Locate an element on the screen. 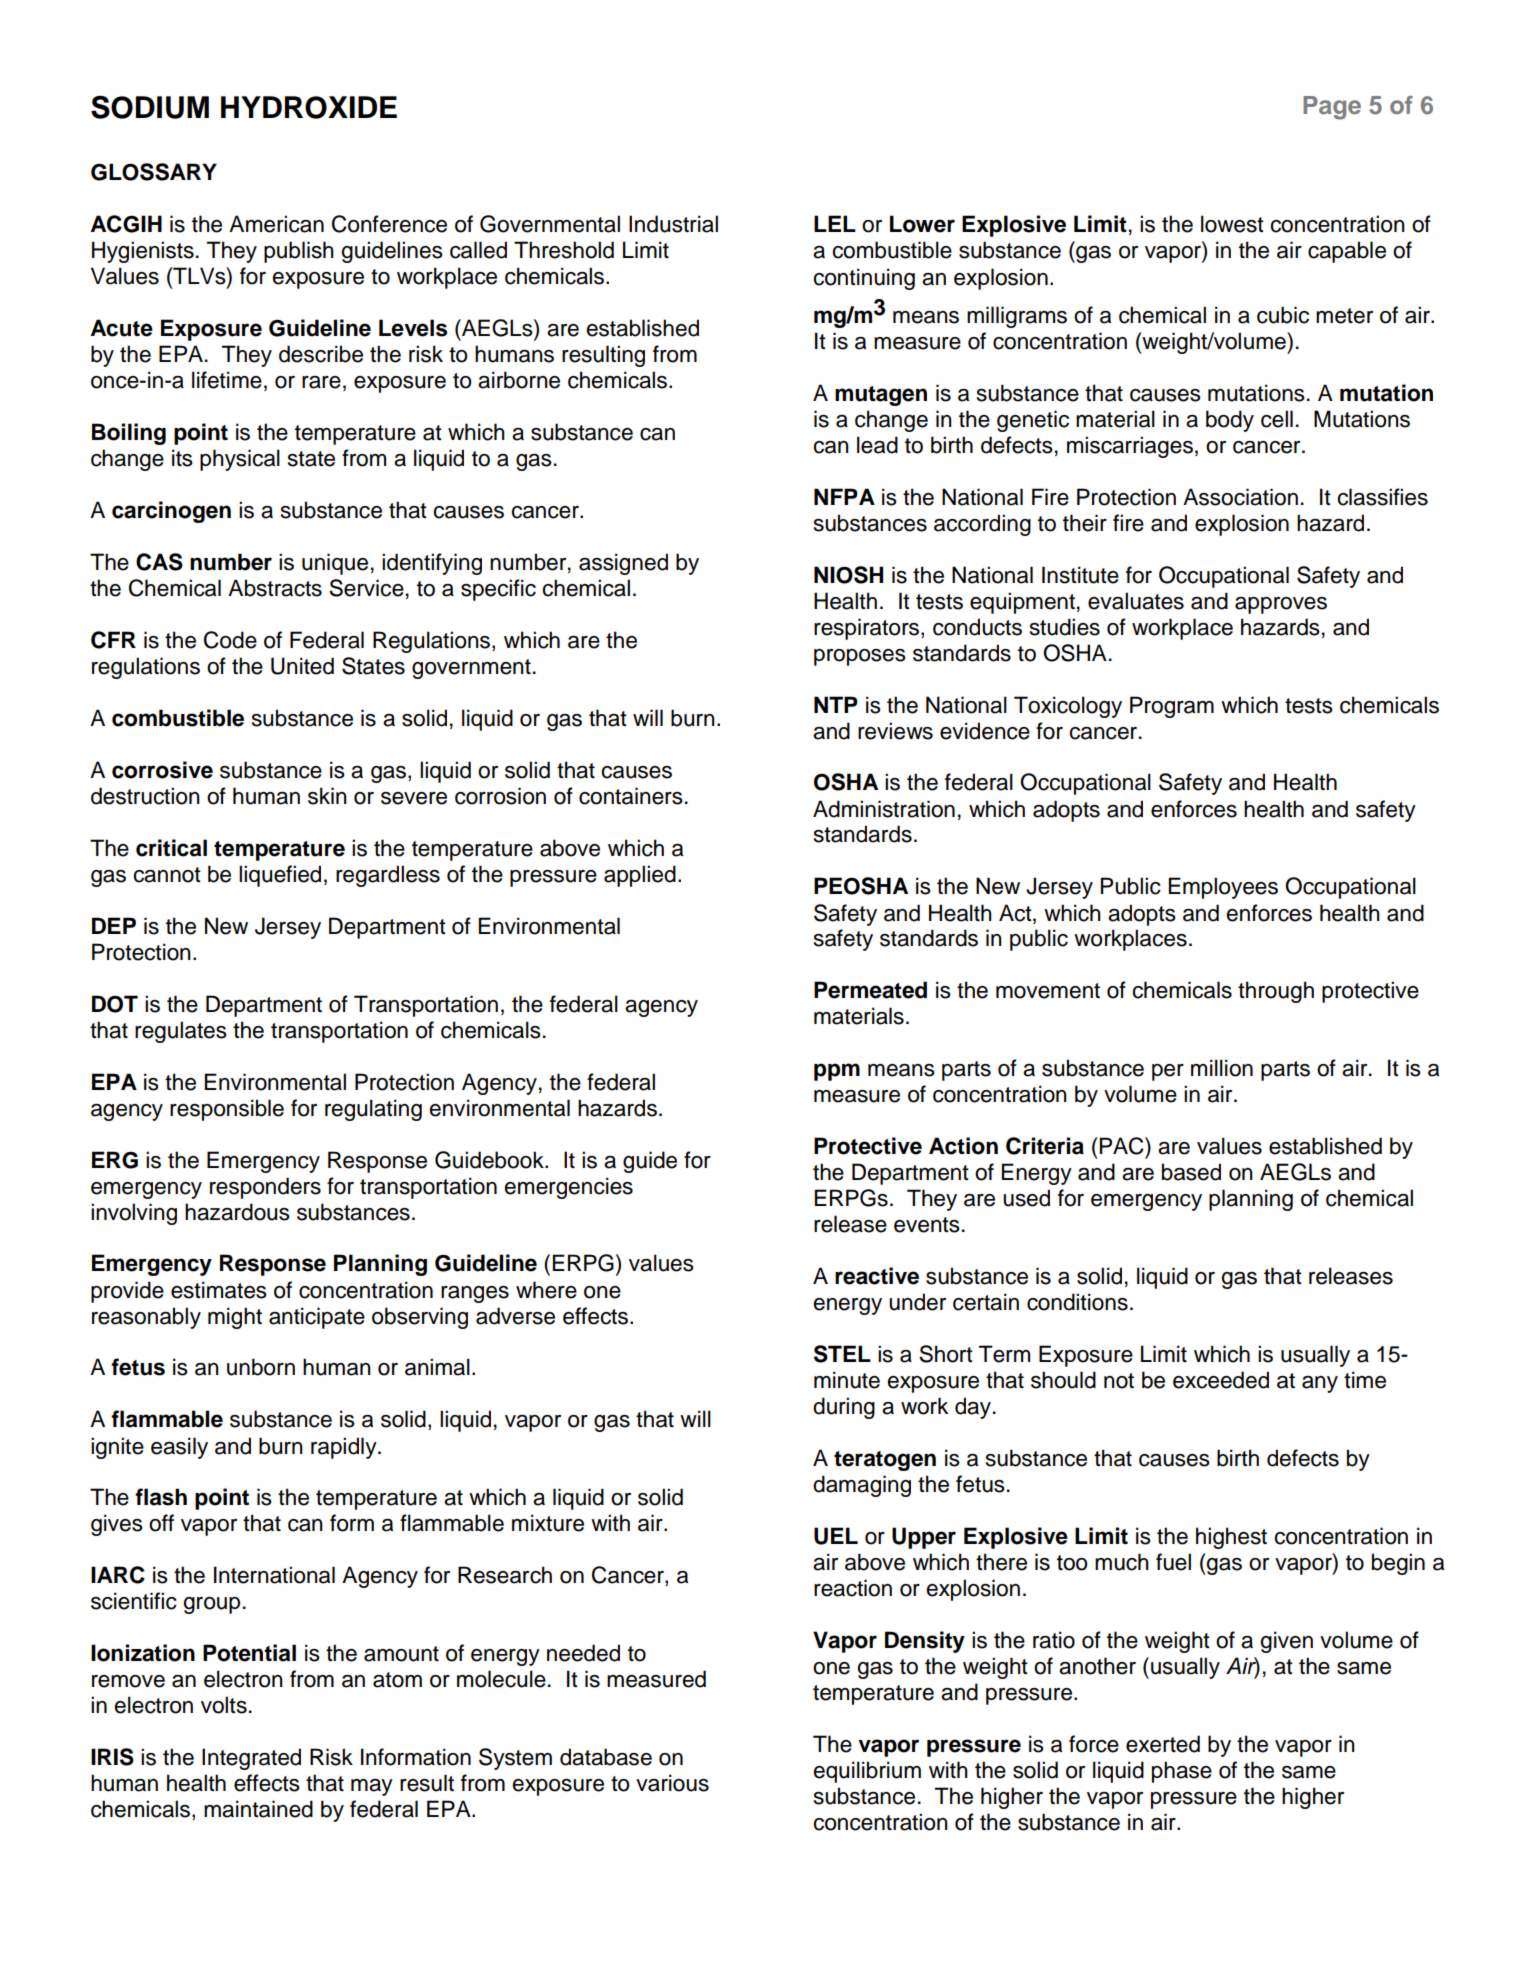  Integrated is located at coordinates (251, 1759).
